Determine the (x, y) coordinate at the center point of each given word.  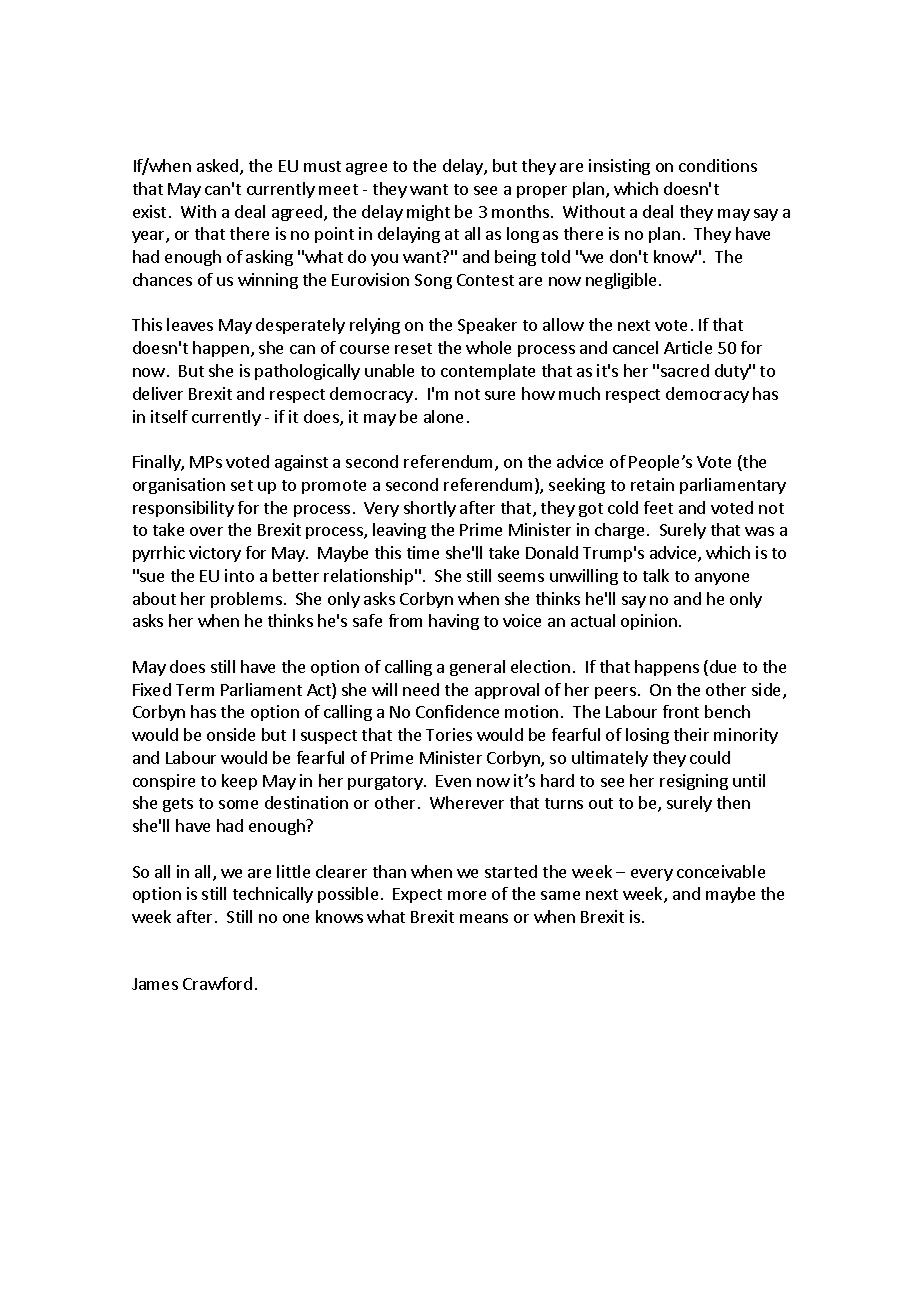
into (239, 575)
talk (656, 575)
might (428, 213)
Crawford (217, 983)
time (423, 552)
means (484, 918)
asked (219, 167)
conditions (718, 165)
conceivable (721, 871)
